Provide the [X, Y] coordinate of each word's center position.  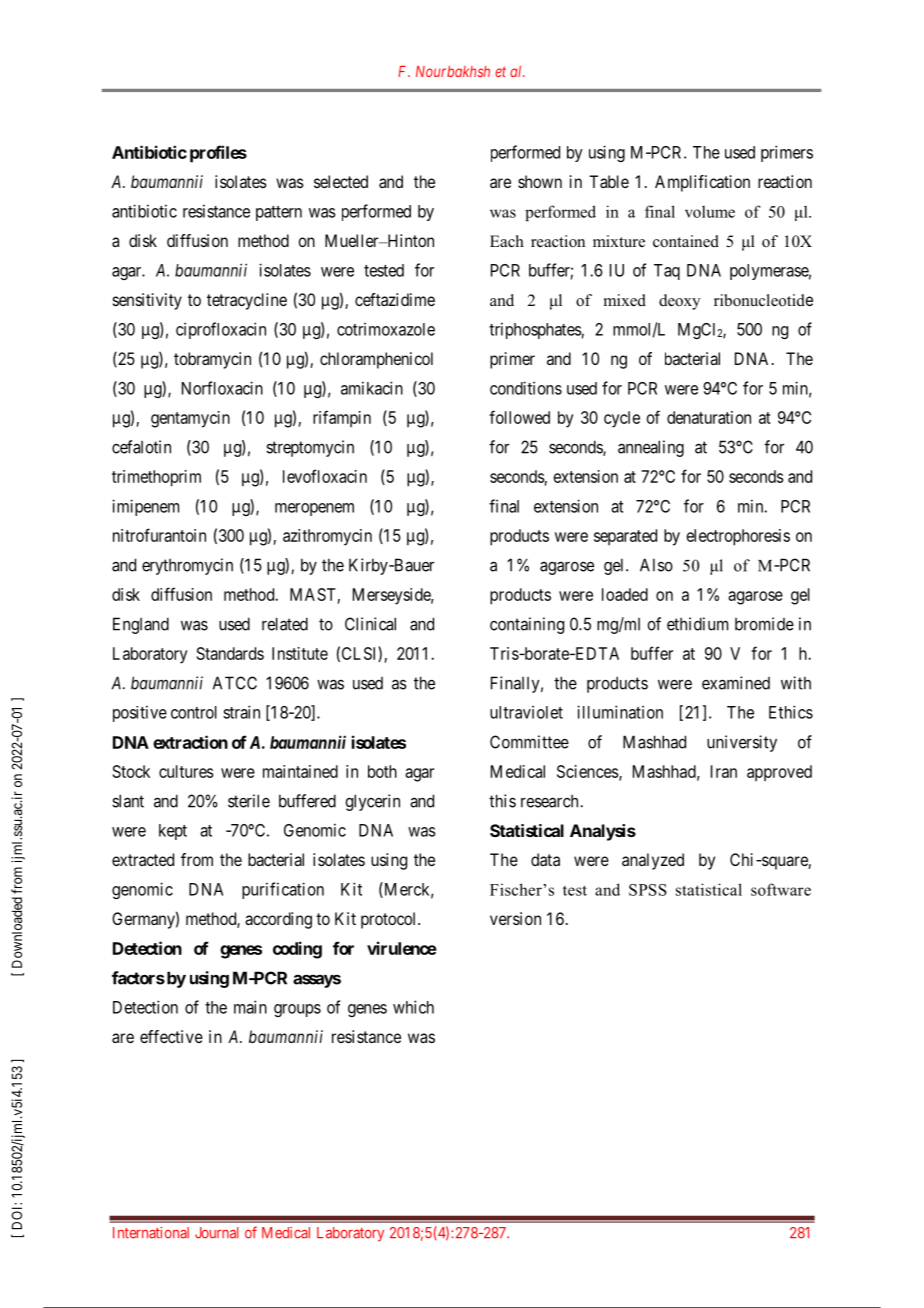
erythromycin [187, 566]
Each [507, 241]
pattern [279, 213]
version [515, 918]
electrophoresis [738, 537]
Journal [216, 1233]
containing [527, 625]
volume [710, 212]
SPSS [648, 890]
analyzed [653, 861]
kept [173, 832]
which [413, 1007]
